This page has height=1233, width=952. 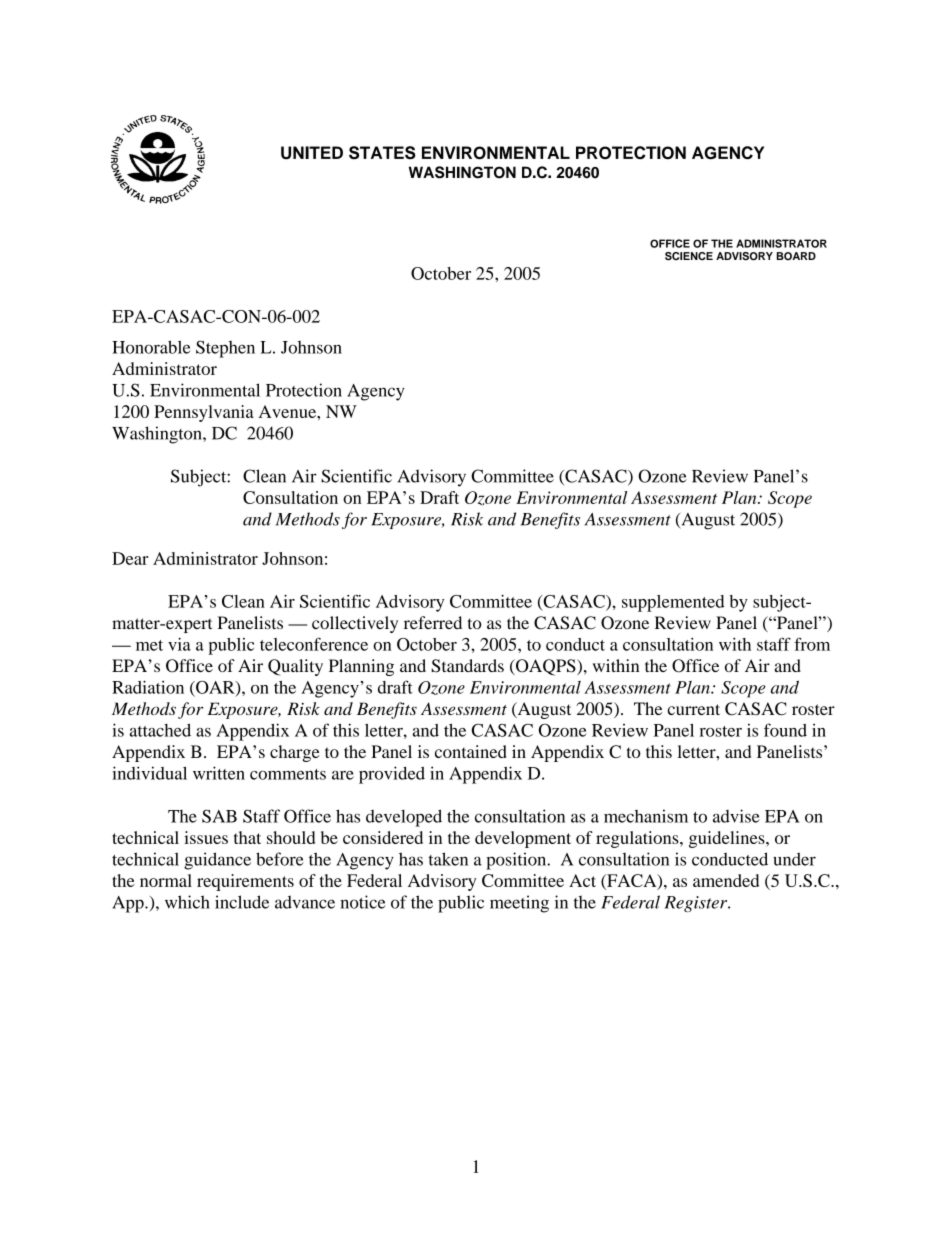 What do you see at coordinates (312, 153) in the page?
I see `UNITED` at bounding box center [312, 153].
